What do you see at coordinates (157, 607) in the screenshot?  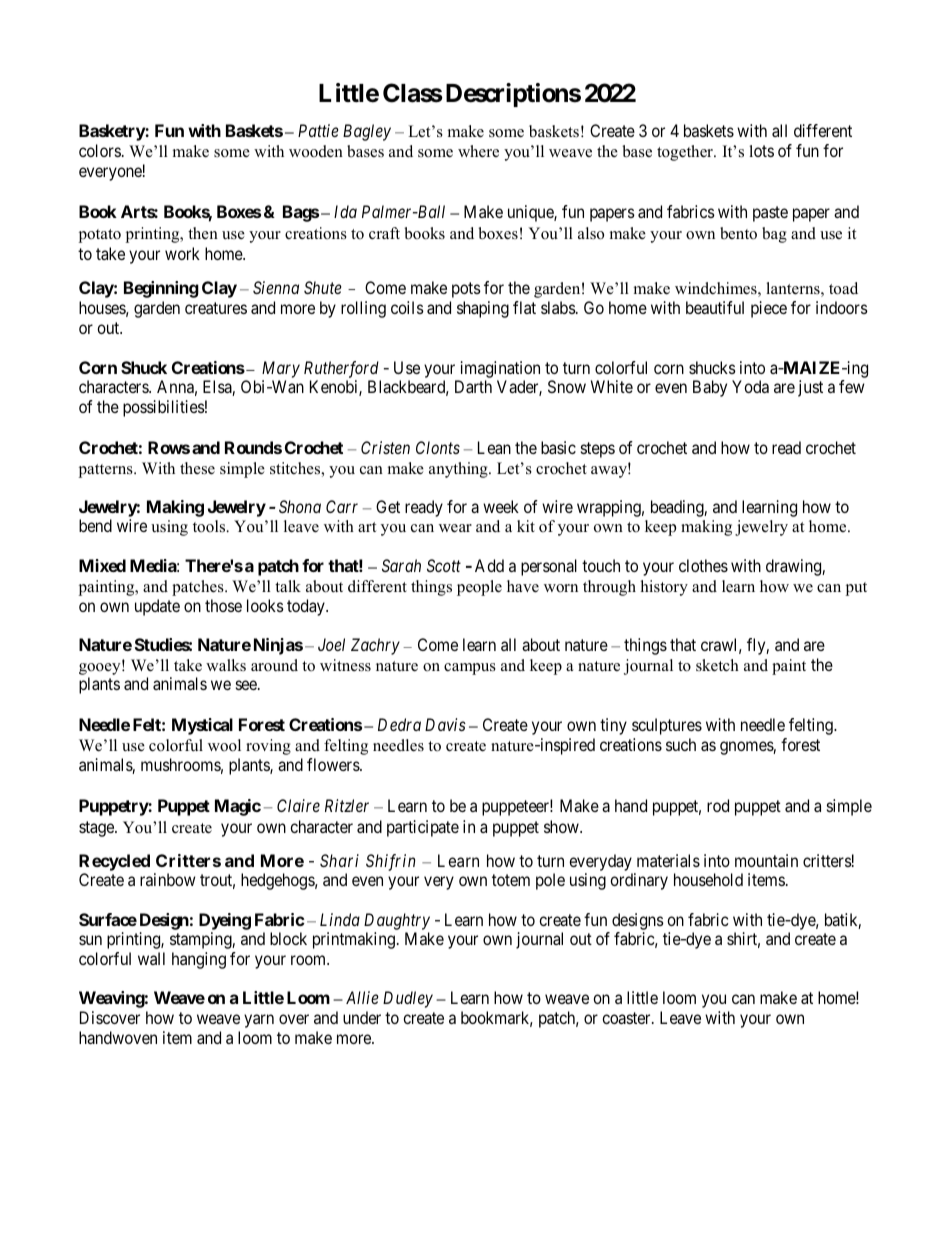 I see `update` at bounding box center [157, 607].
